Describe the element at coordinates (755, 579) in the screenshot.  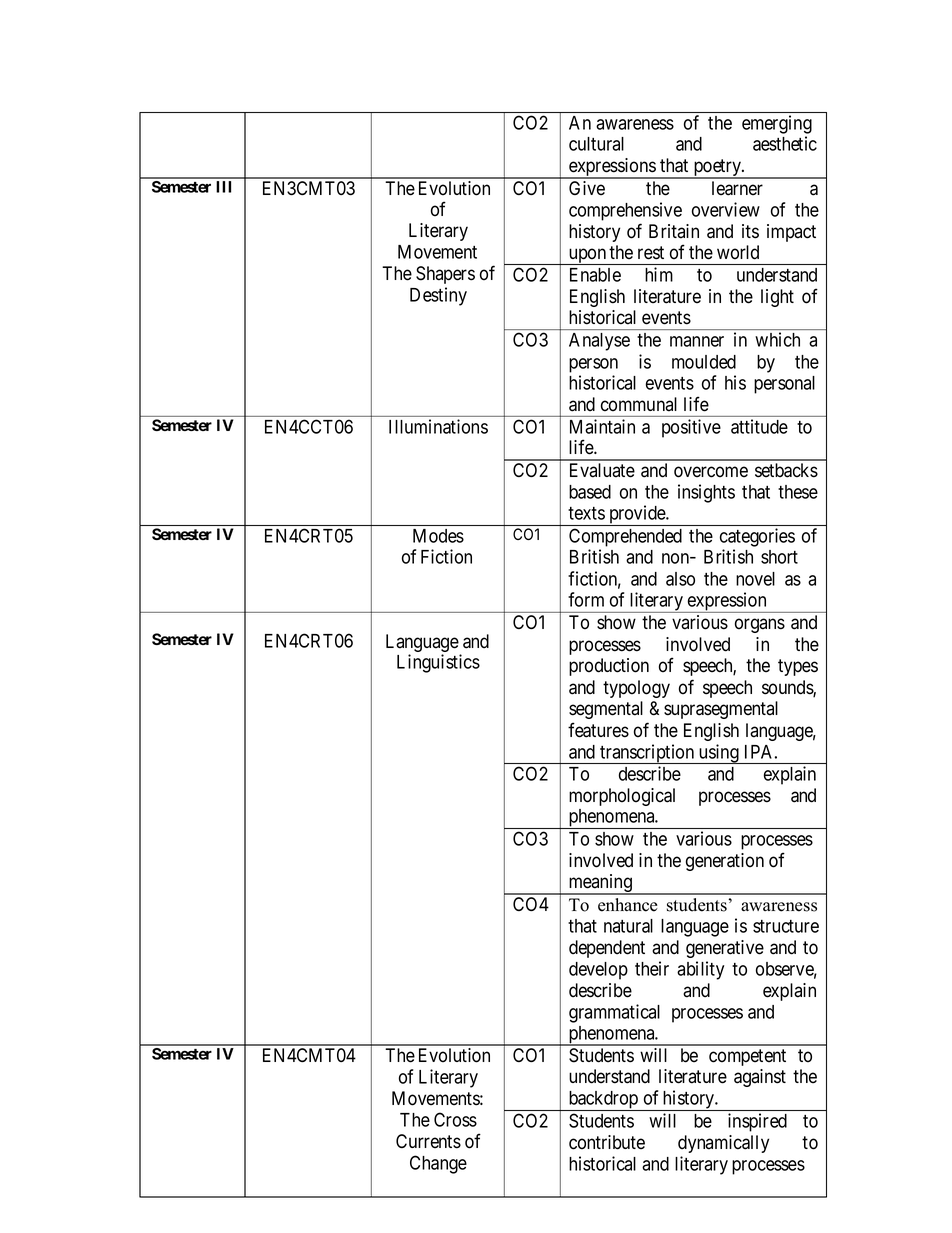
I see `novel` at that location.
